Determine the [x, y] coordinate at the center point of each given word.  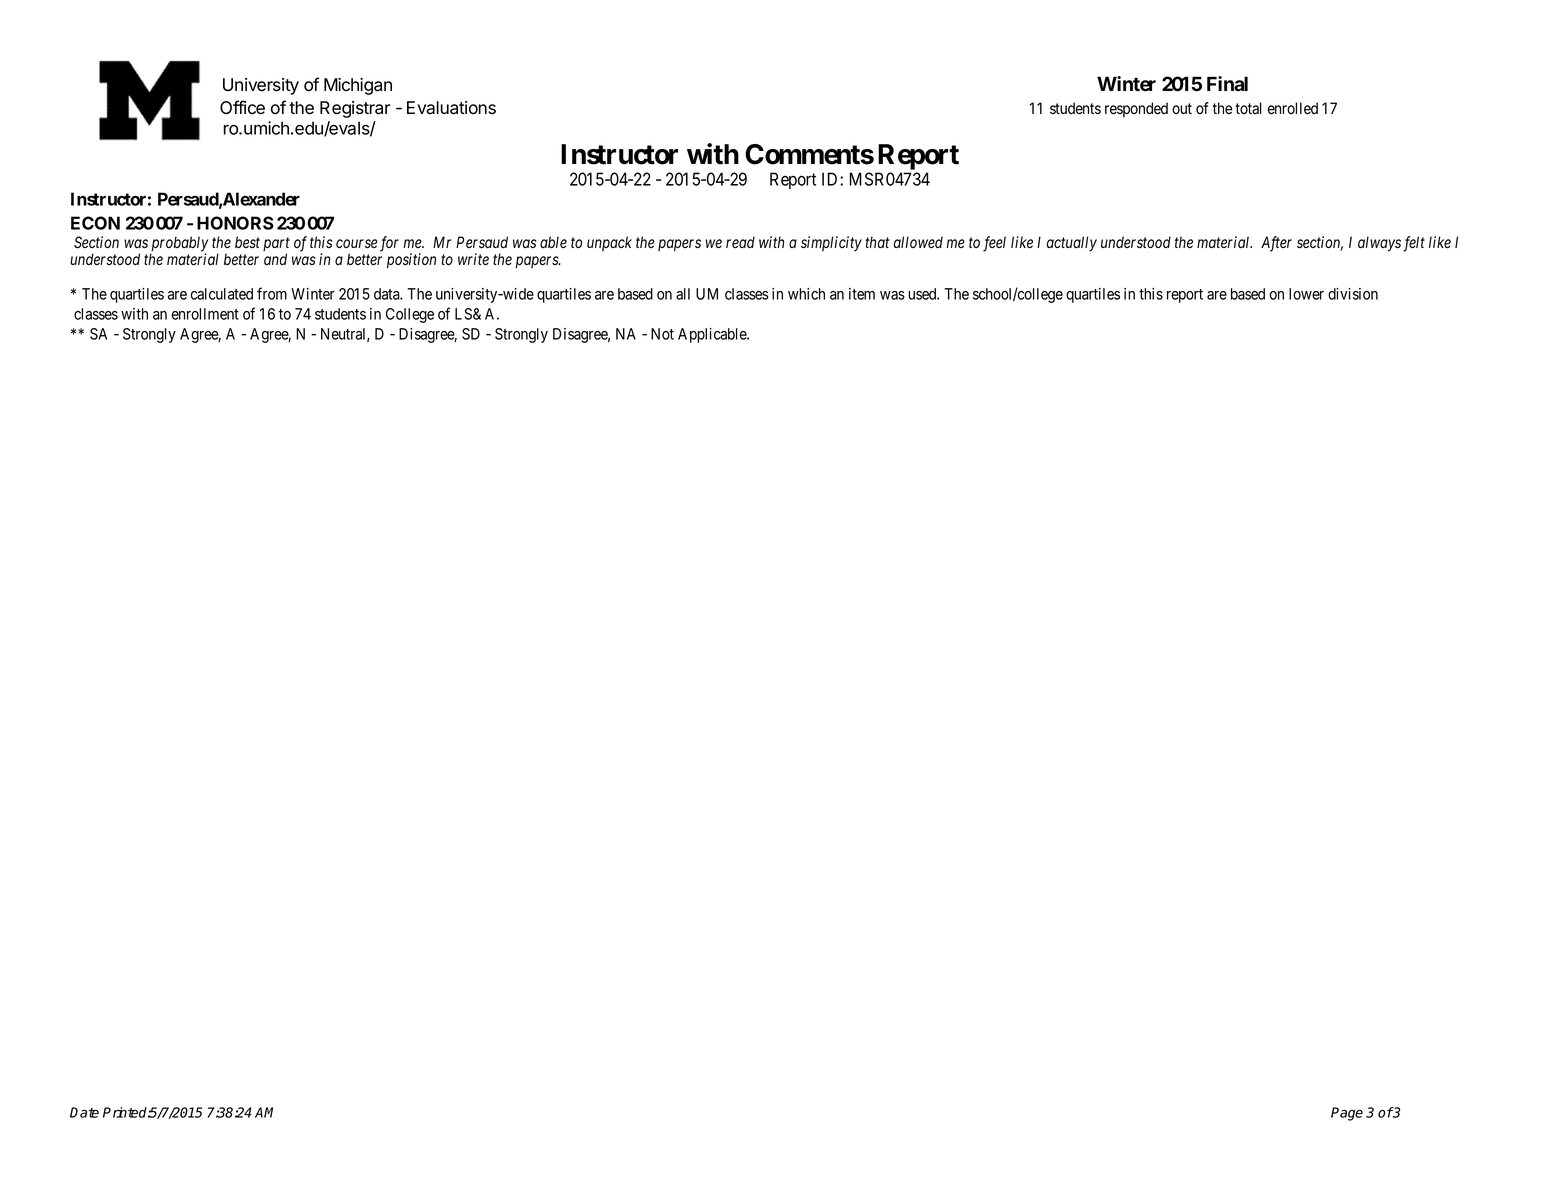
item [862, 294]
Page [1347, 1114]
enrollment [205, 314]
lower [1306, 294]
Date [84, 1112]
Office [242, 107]
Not [662, 334]
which [806, 294]
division [1353, 294]
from [272, 293]
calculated [222, 294]
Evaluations [451, 108]
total [1248, 108]
